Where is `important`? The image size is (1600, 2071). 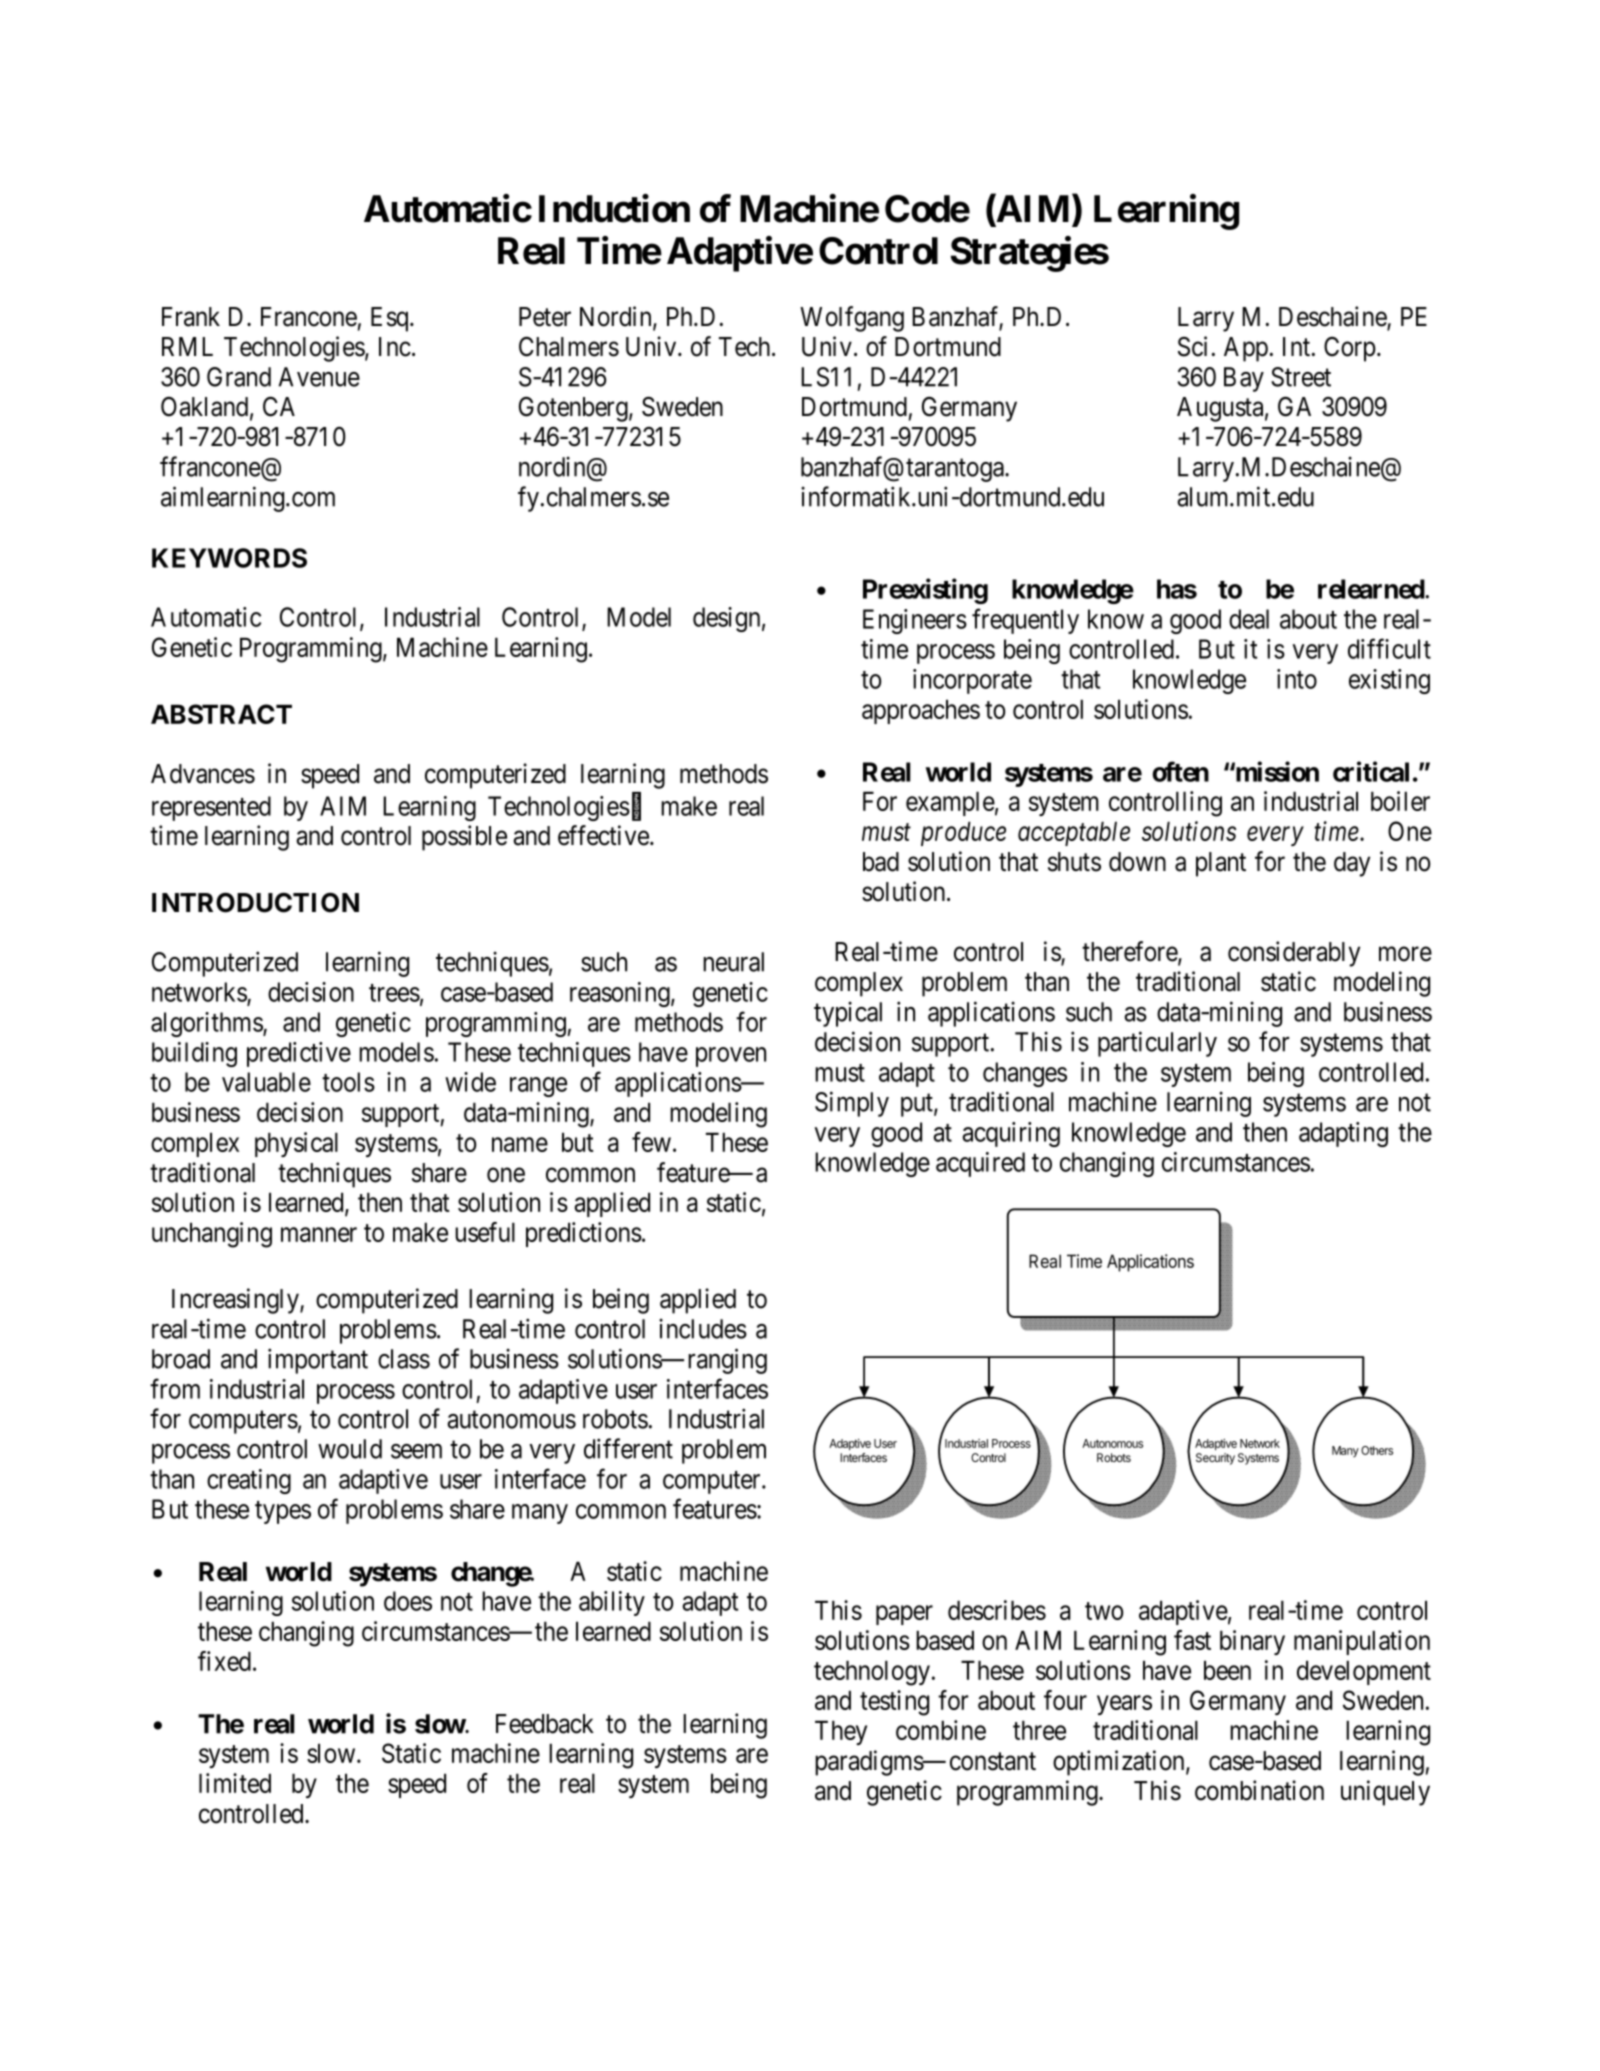 important is located at coordinates (318, 1361).
